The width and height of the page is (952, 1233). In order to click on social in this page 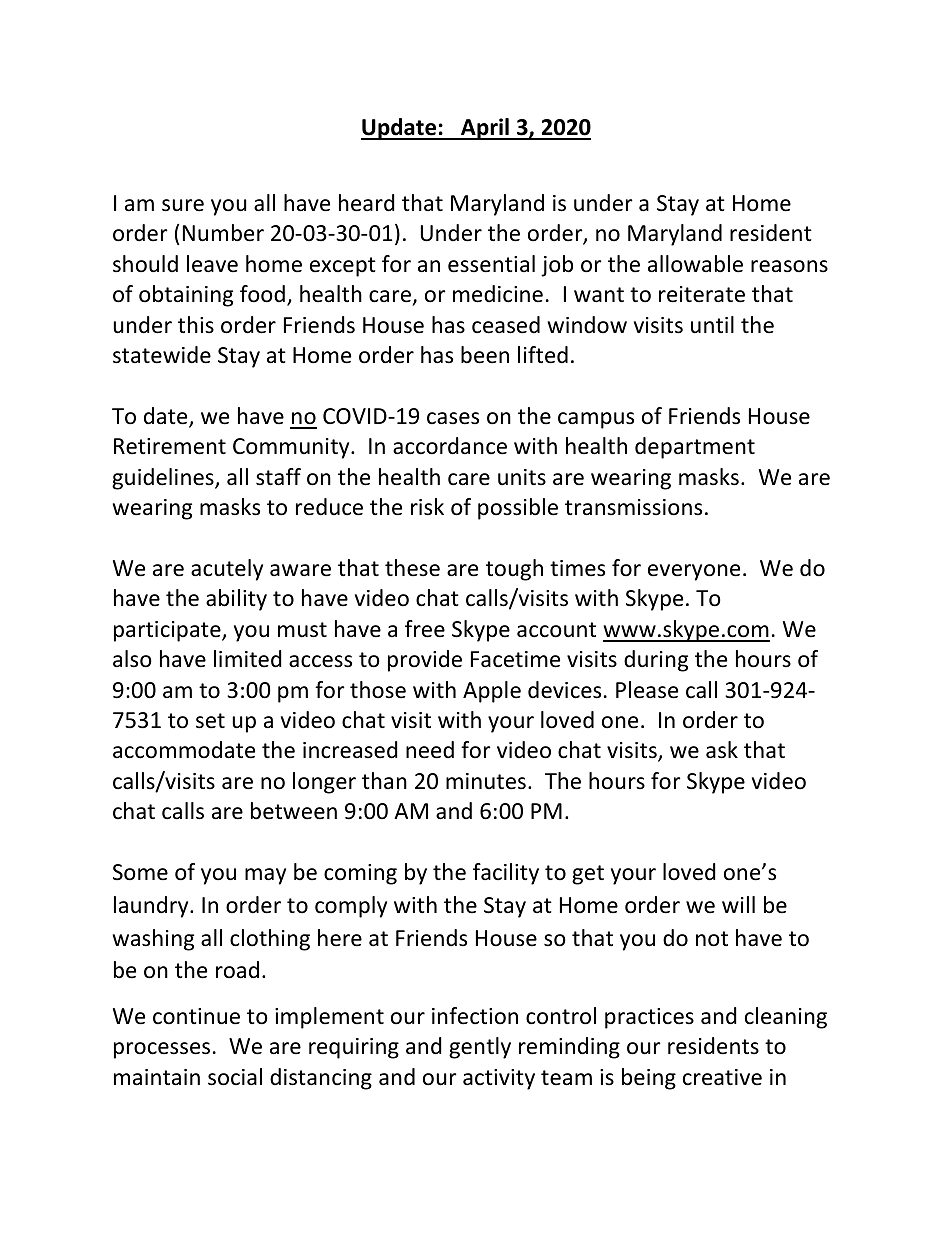, I will do `click(235, 1077)`.
